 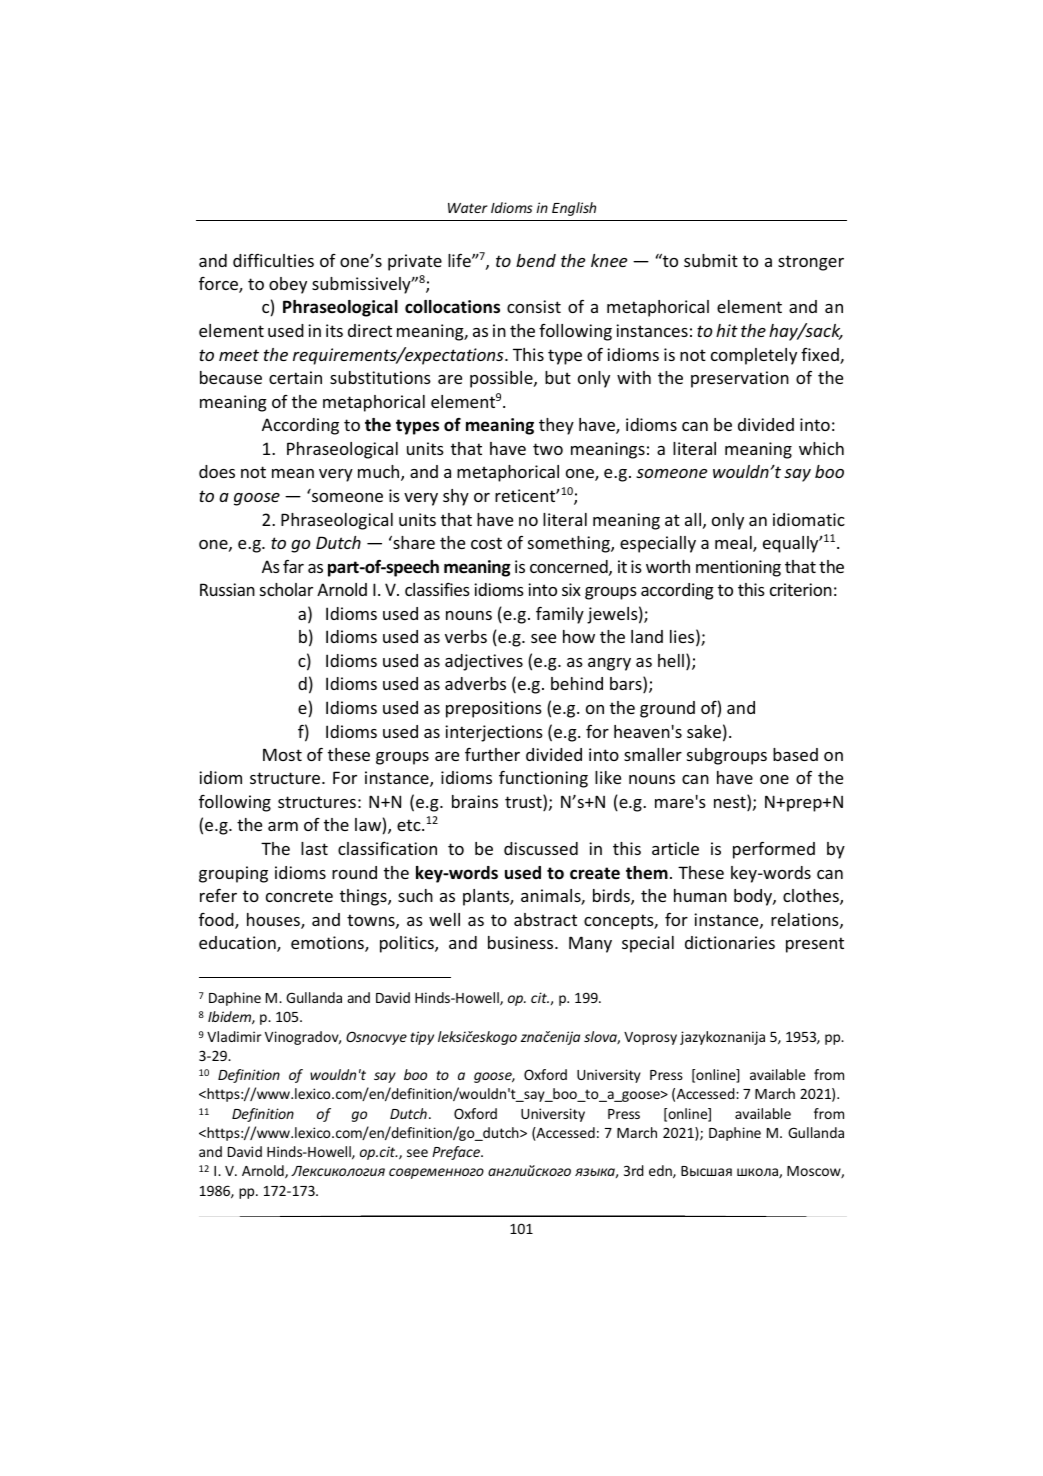 I want to click on adjectives, so click(x=484, y=662).
